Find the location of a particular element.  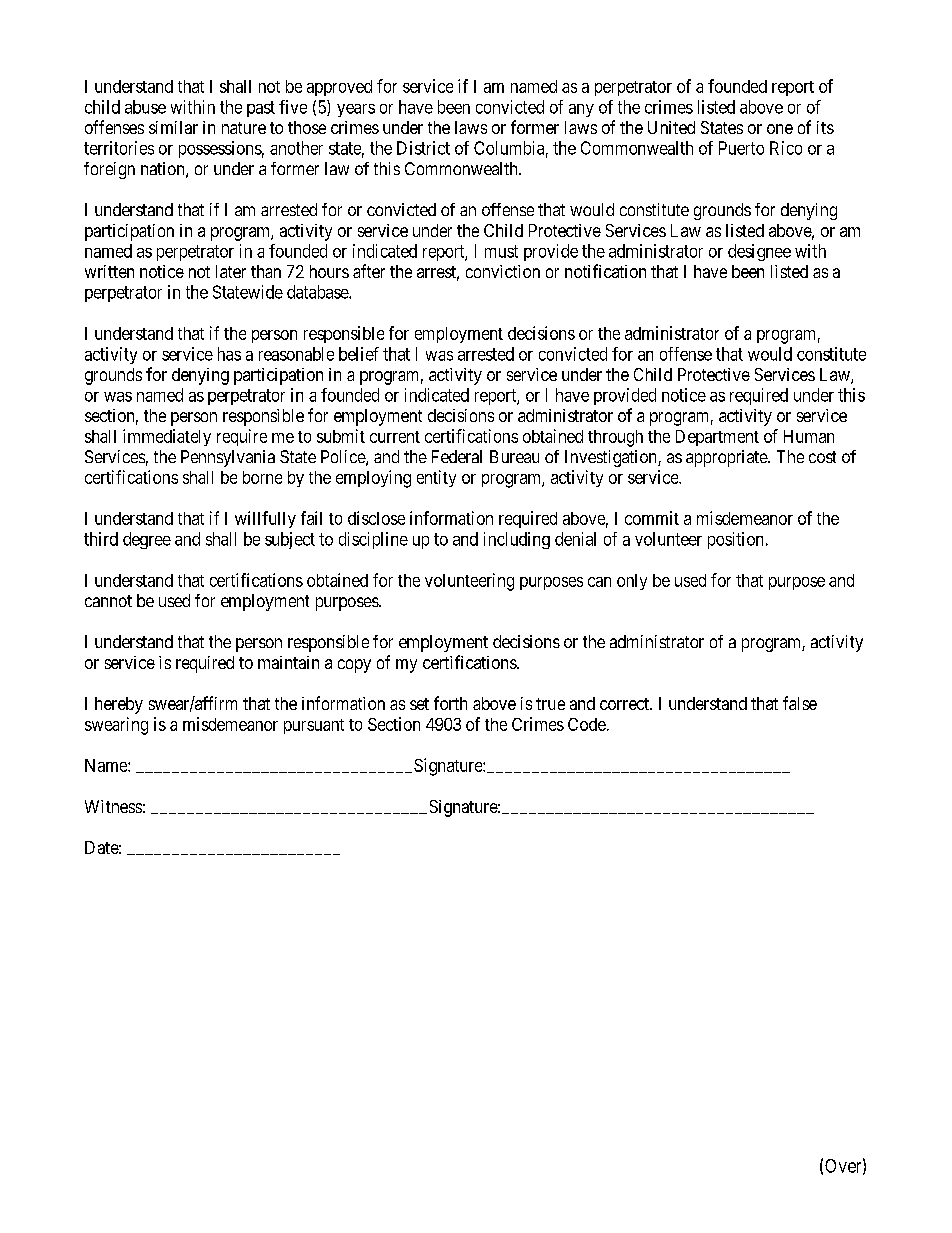

degree is located at coordinates (147, 540).
